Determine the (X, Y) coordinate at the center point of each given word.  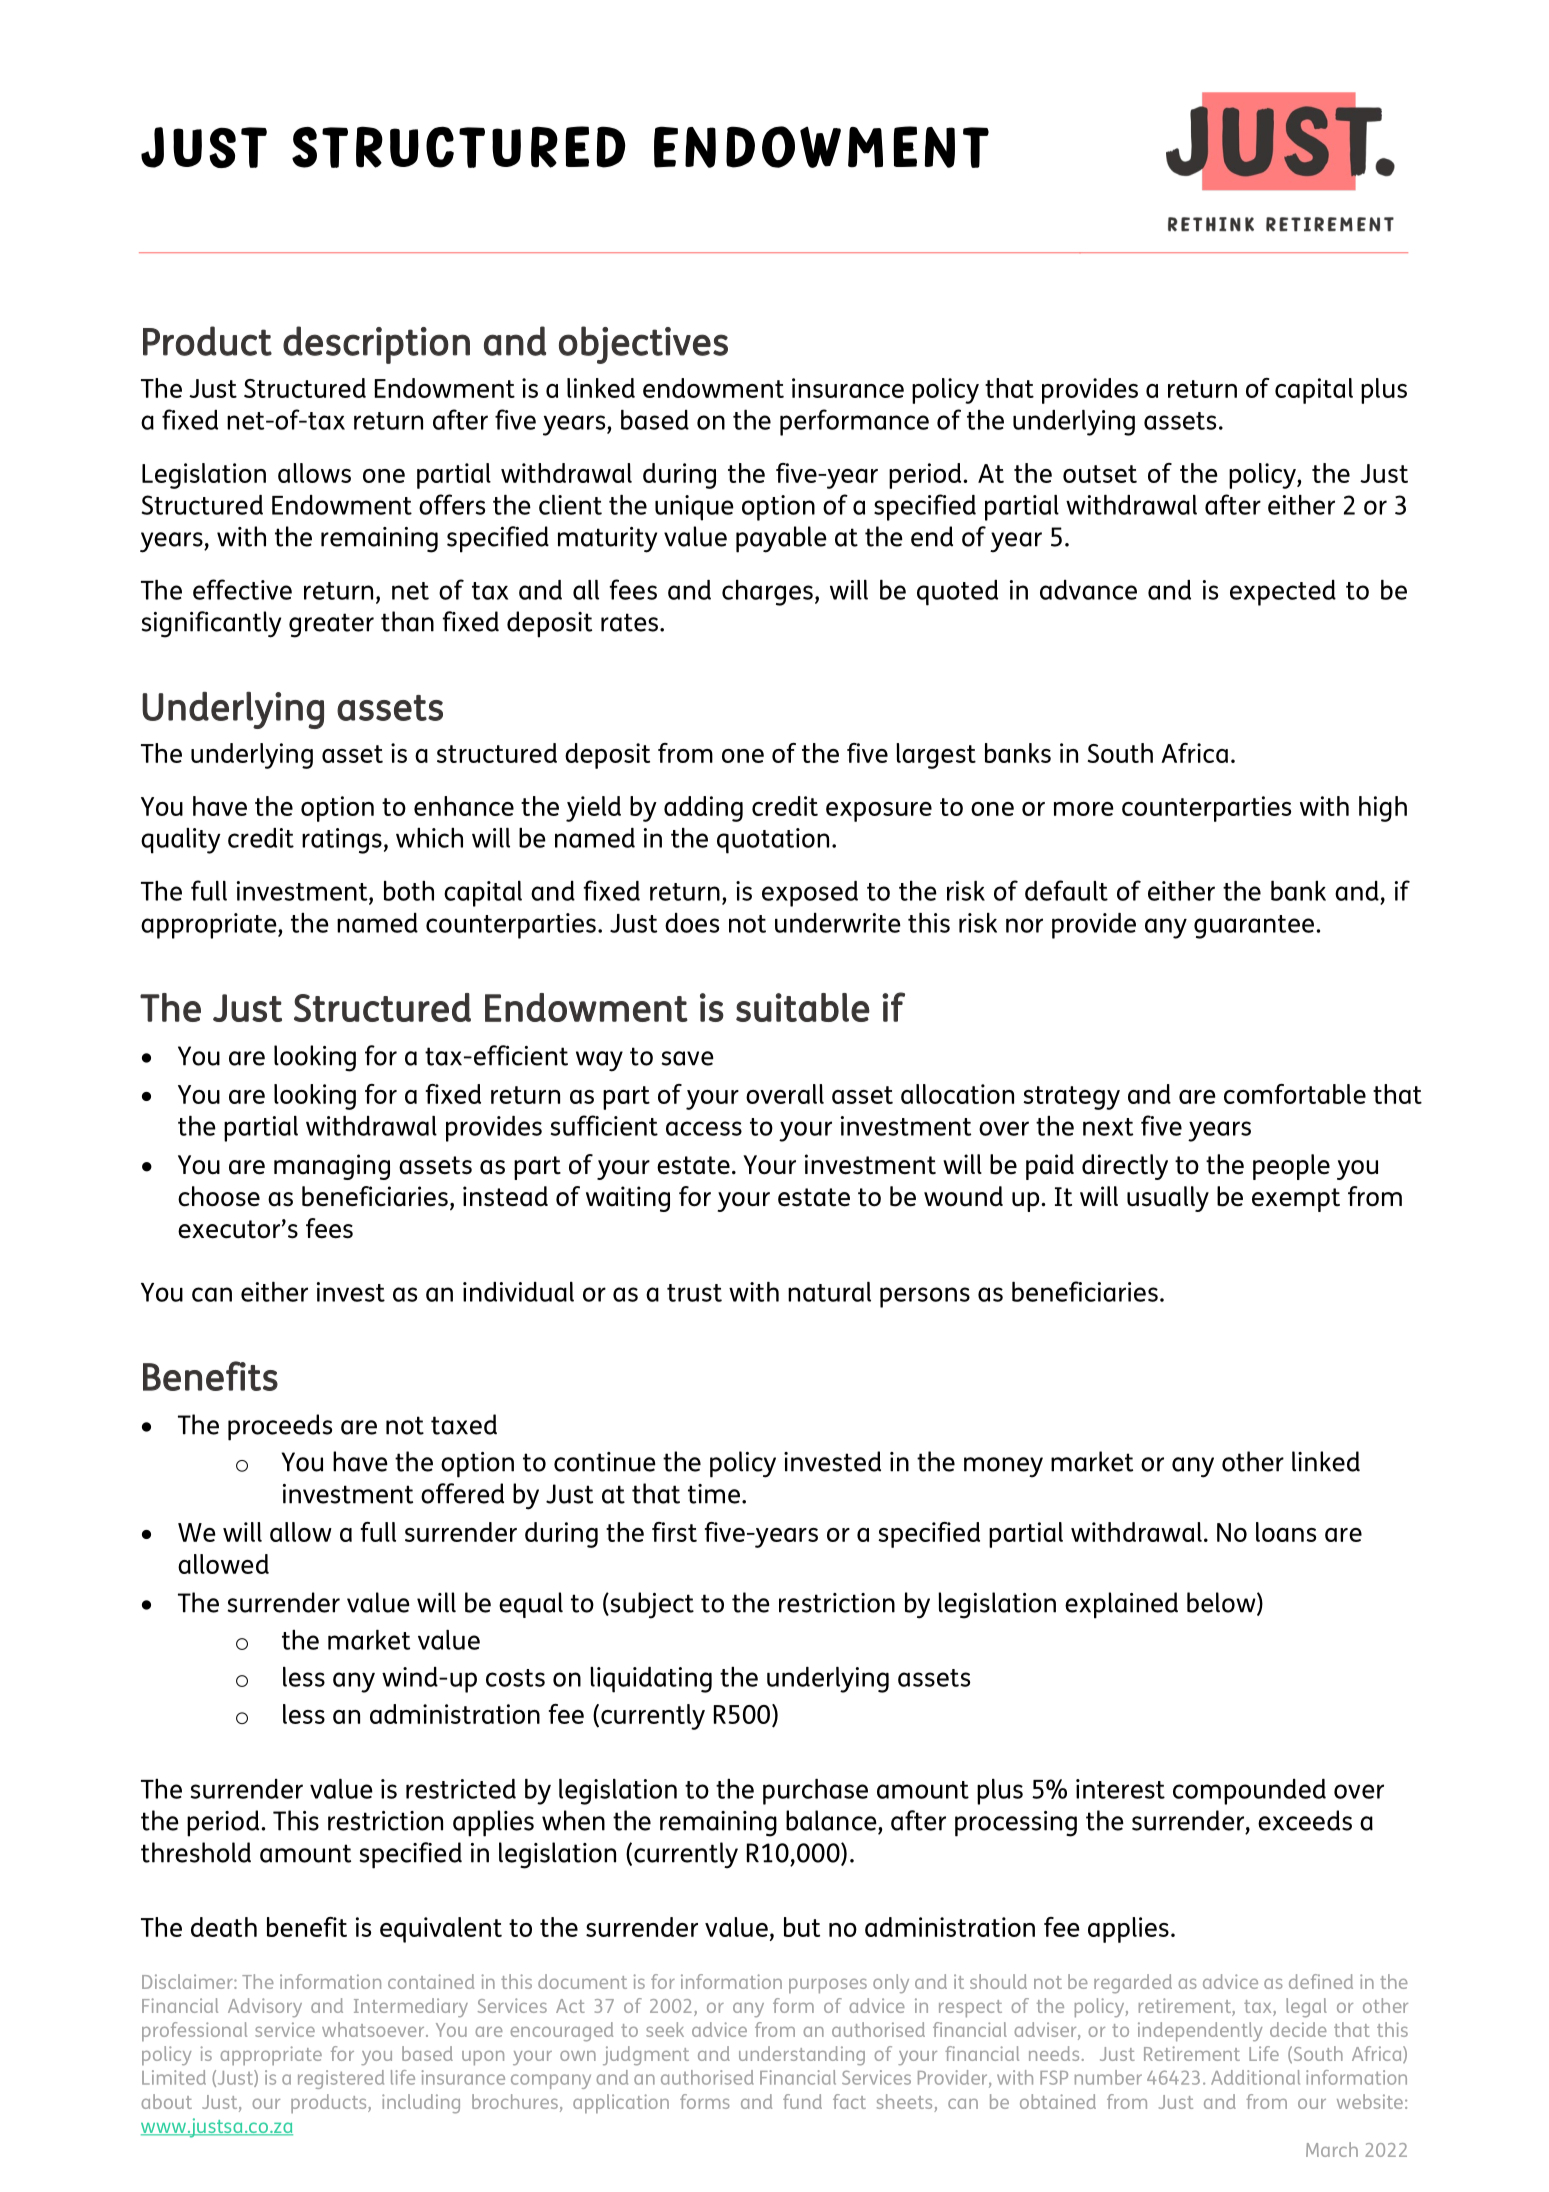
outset (1100, 474)
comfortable (1295, 1094)
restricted (461, 1789)
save (688, 1058)
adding (703, 809)
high (1383, 809)
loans (1286, 1532)
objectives (643, 345)
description (376, 345)
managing (332, 1167)
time (715, 1494)
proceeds (280, 1427)
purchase (815, 1791)
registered (341, 2079)
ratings (342, 841)
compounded (1249, 1792)
